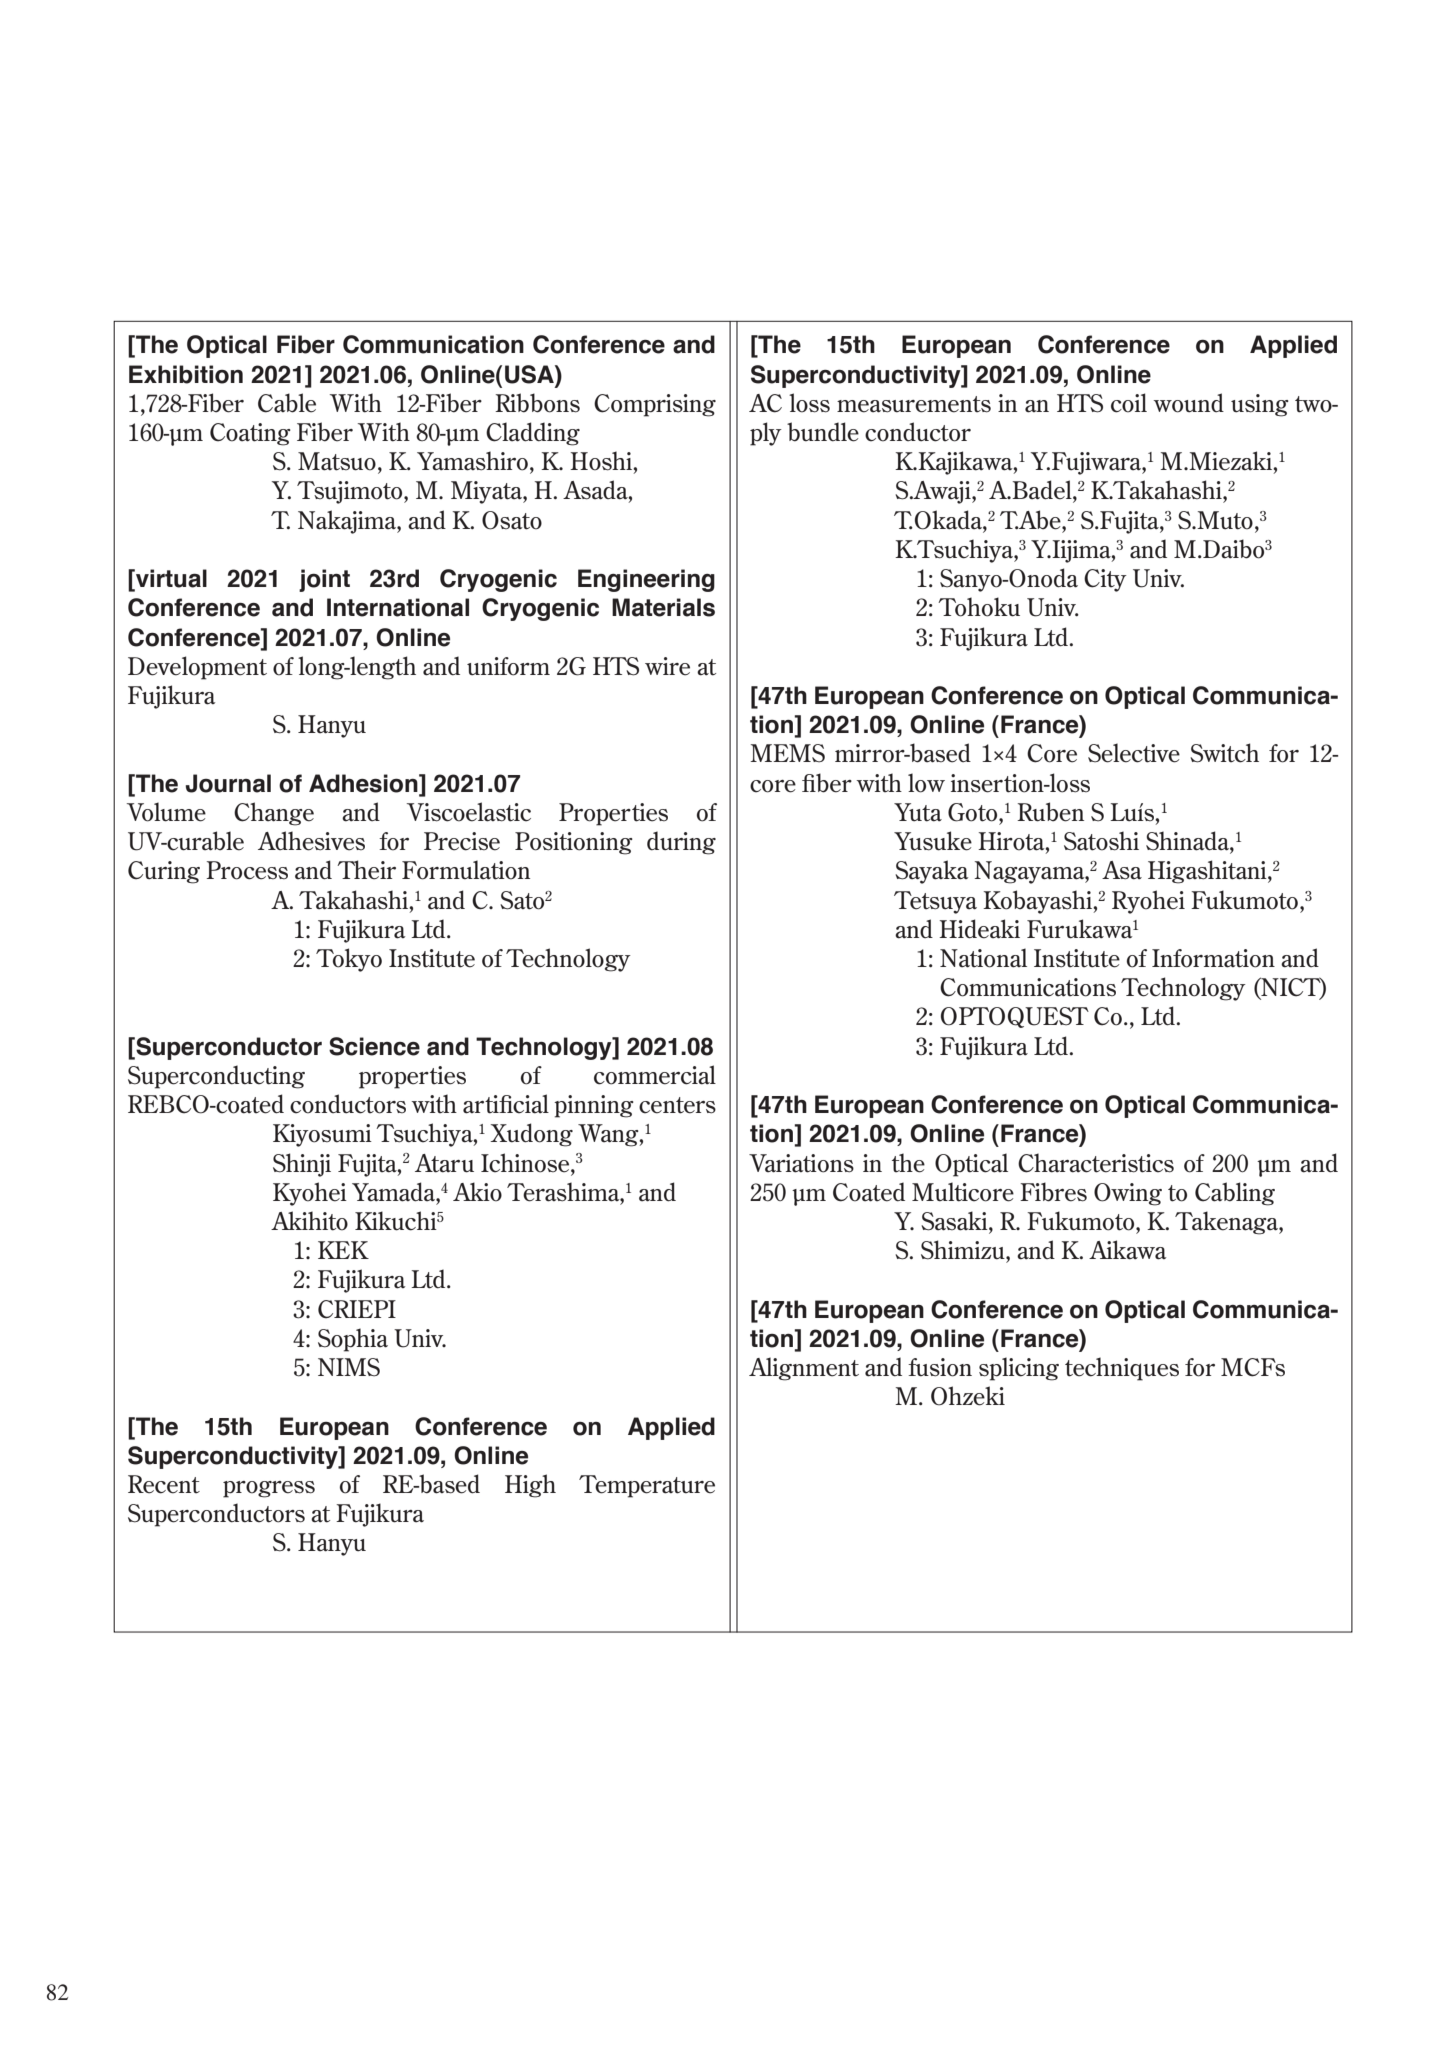  What do you see at coordinates (647, 1486) in the document?
I see `Temperature` at bounding box center [647, 1486].
